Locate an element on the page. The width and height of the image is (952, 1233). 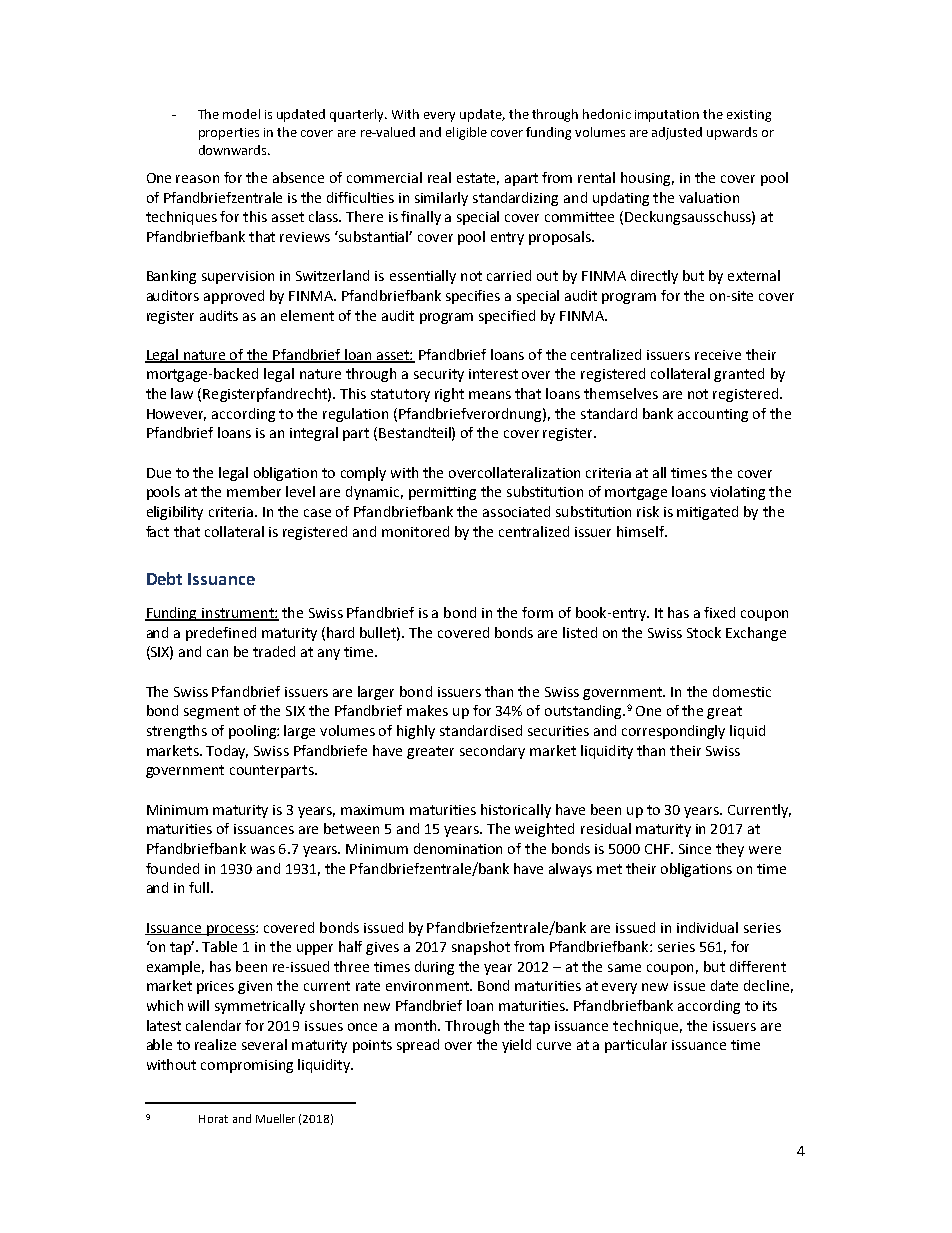
eligible is located at coordinates (466, 133).
